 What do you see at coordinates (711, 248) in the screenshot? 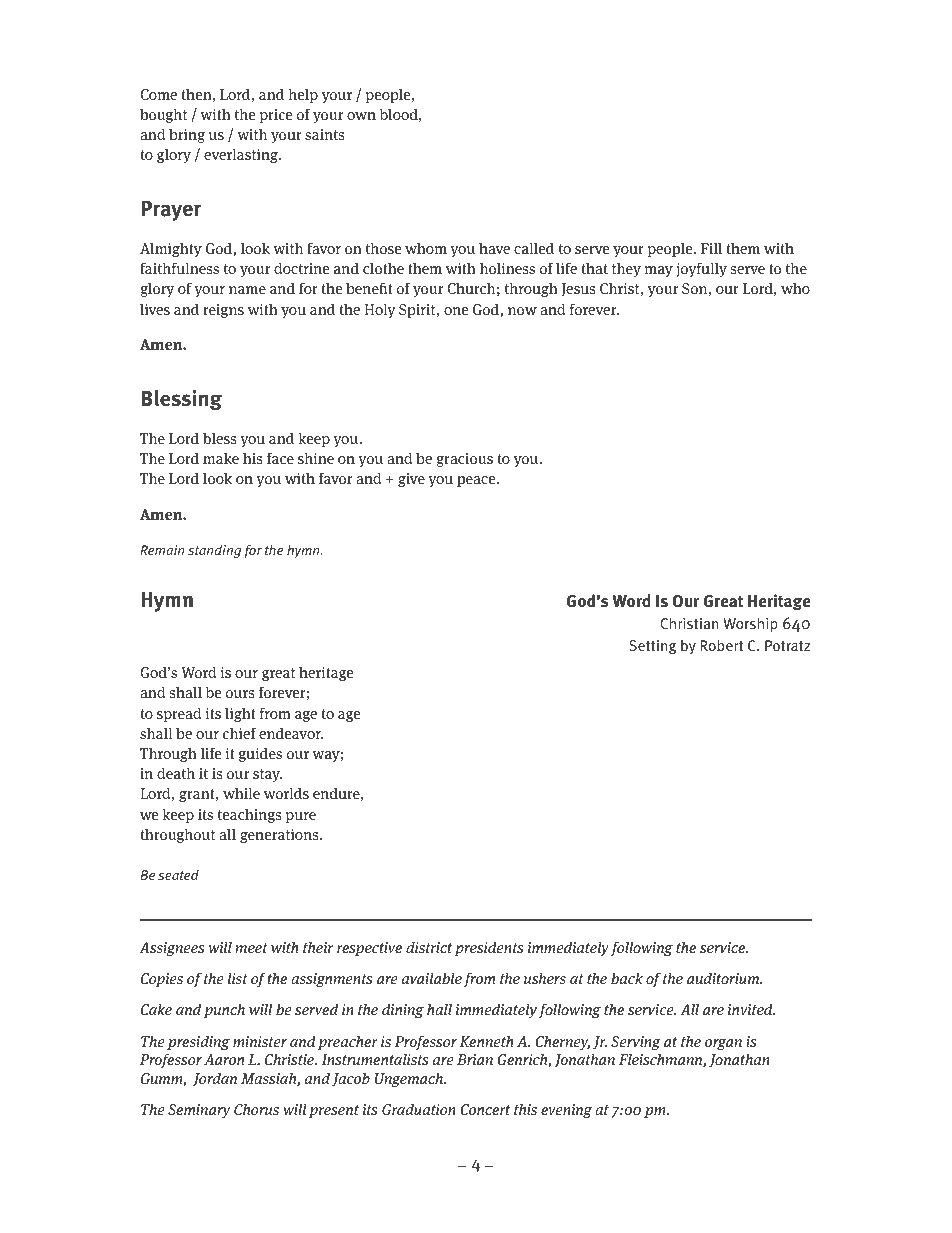
I see `Fill` at bounding box center [711, 248].
